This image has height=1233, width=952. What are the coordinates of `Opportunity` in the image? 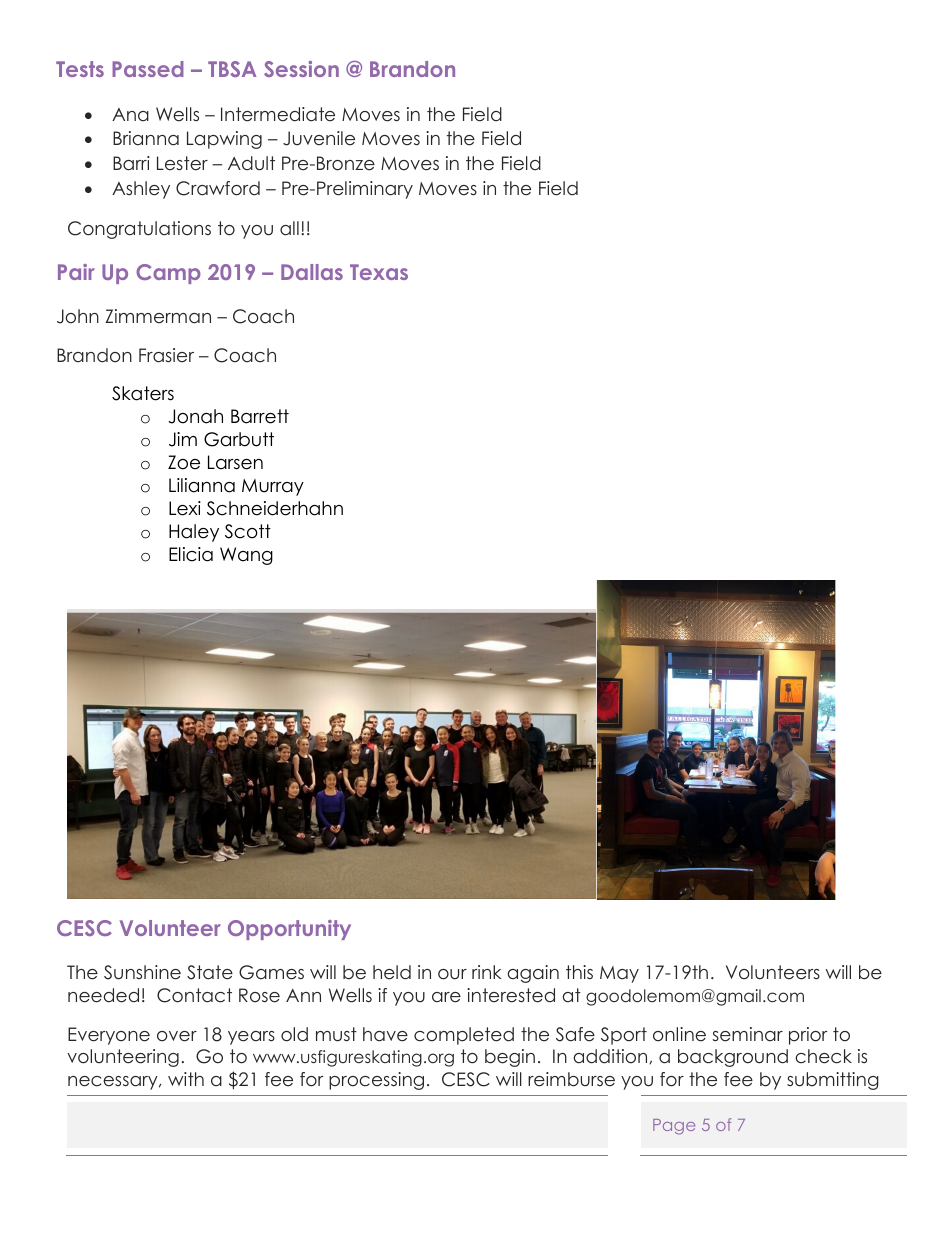 It's located at (289, 930).
